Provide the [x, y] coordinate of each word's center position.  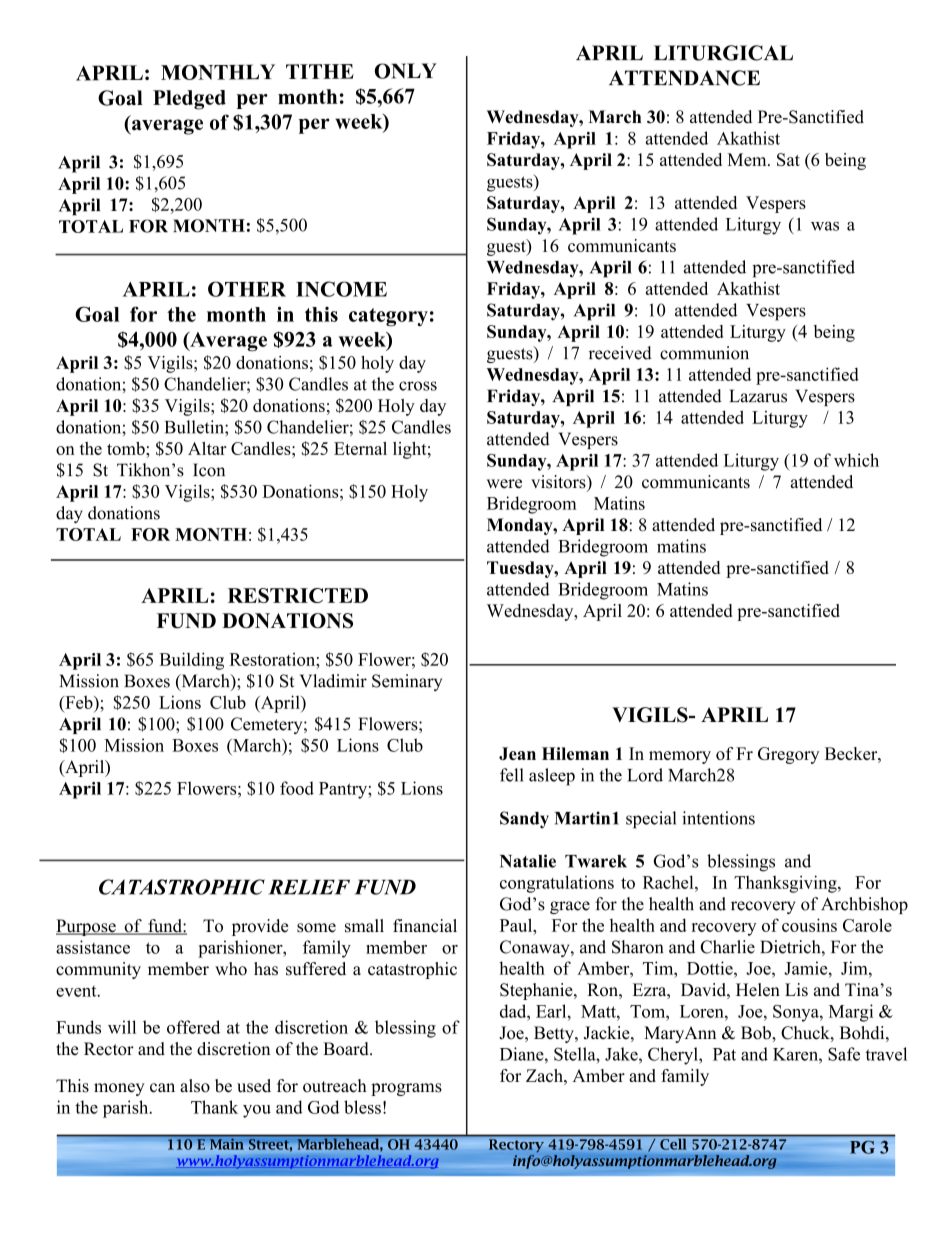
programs [406, 1089]
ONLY [406, 71]
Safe [844, 1054]
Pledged [189, 100]
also [195, 1086]
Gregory [788, 755]
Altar [207, 448]
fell [512, 775]
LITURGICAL [723, 53]
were [504, 484]
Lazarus [758, 396]
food [297, 788]
